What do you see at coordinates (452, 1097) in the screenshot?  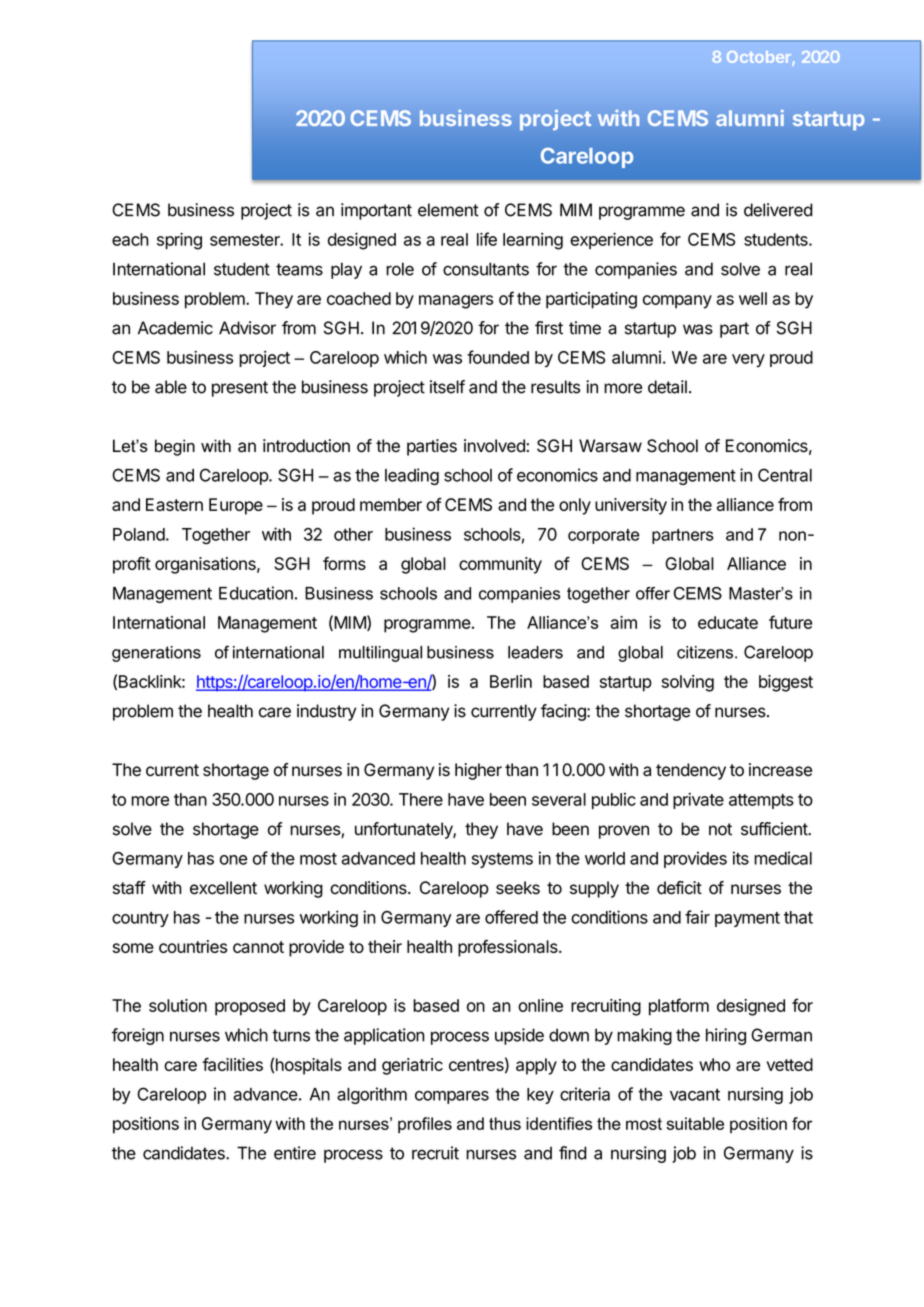 I see `compares` at bounding box center [452, 1097].
